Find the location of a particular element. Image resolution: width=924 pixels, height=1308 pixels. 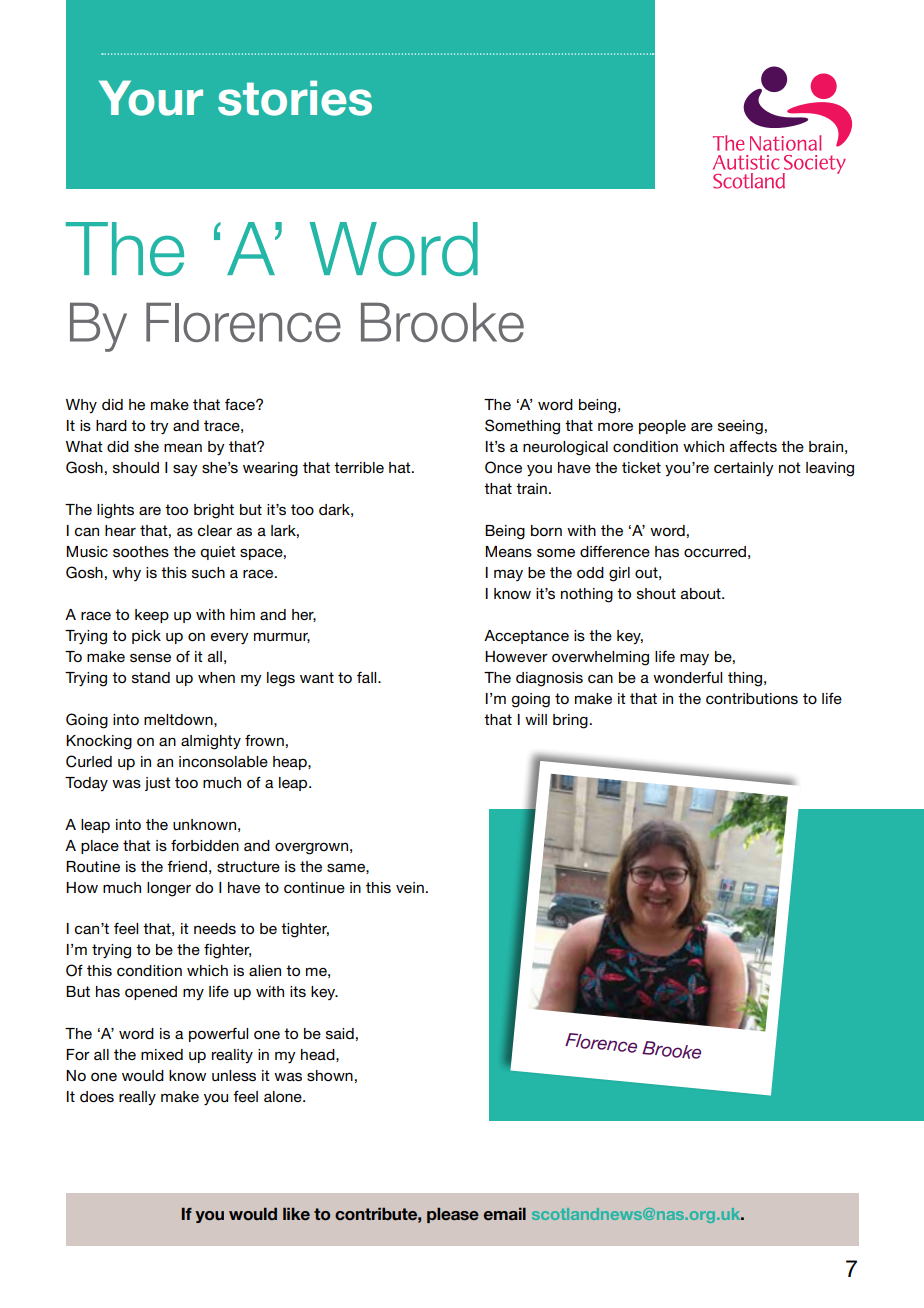

sense is located at coordinates (150, 657).
